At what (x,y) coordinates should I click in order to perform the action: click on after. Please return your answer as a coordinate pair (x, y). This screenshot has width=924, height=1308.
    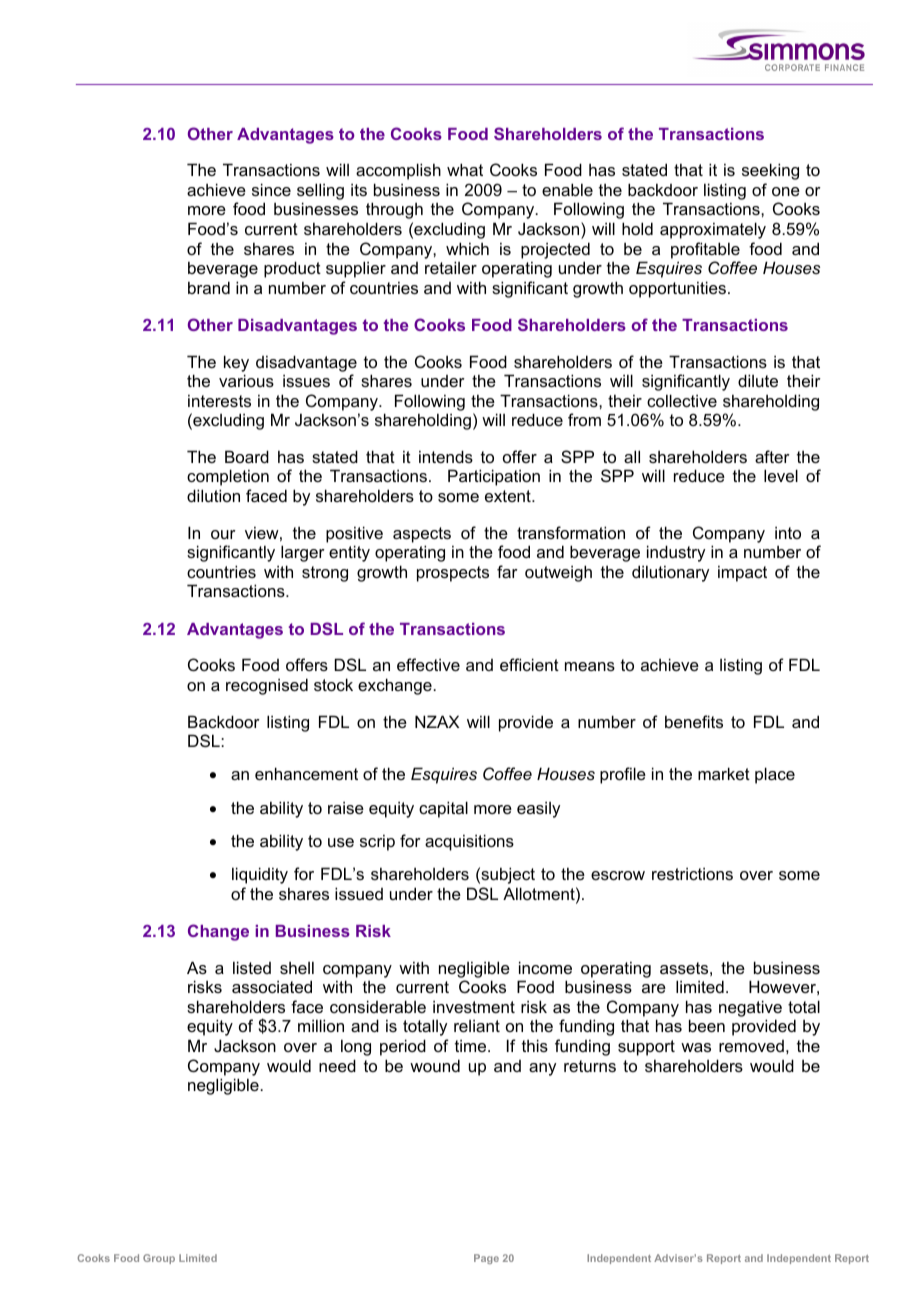
    Looking at the image, I should click on (772, 456).
